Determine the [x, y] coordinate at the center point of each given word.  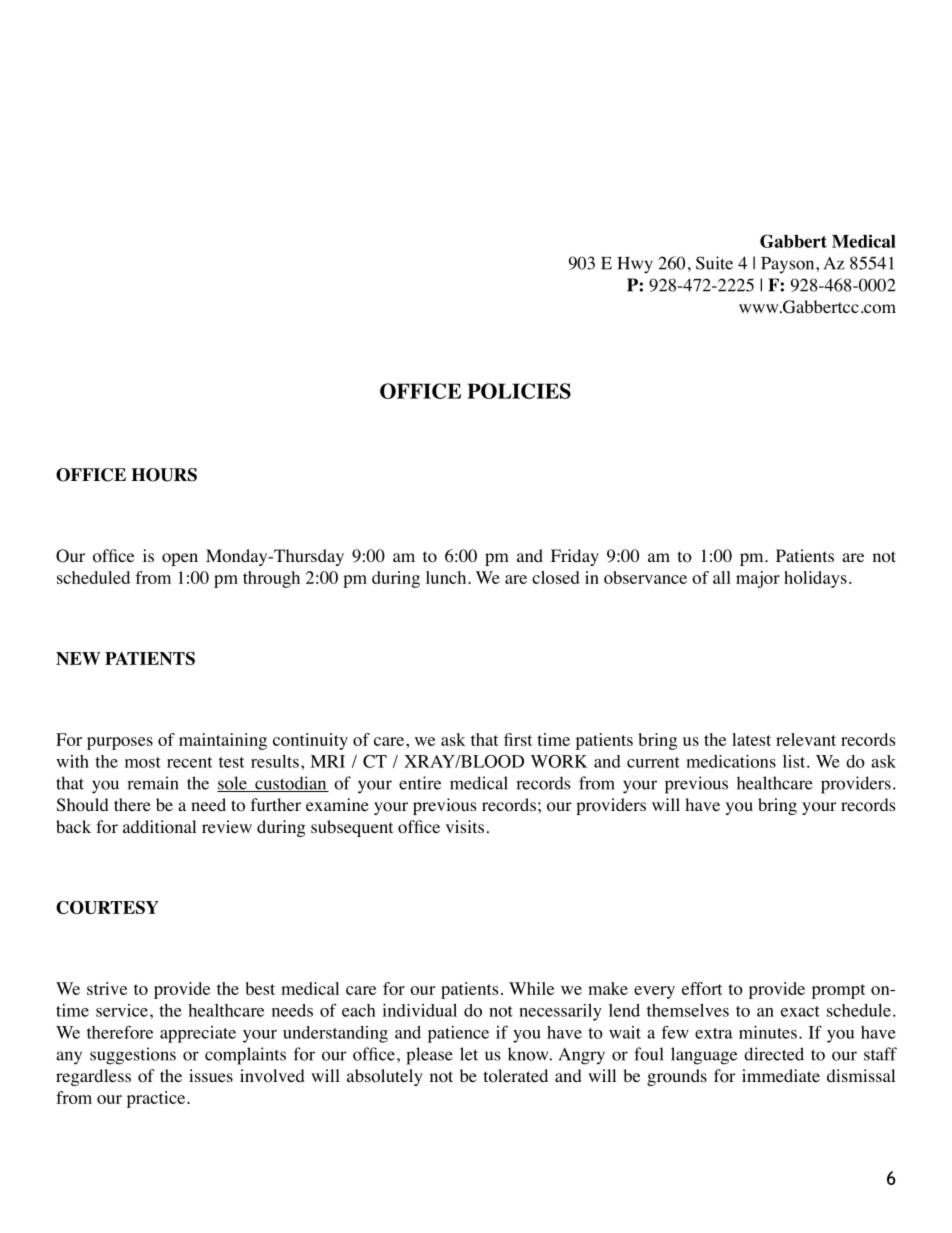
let [469, 1054]
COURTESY [107, 907]
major [758, 579]
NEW [78, 658]
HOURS [164, 475]
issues [211, 1075]
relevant [806, 739]
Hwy [635, 265]
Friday [575, 557]
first [518, 739]
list [795, 761]
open [180, 559]
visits [465, 826]
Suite [714, 263]
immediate [781, 1075]
